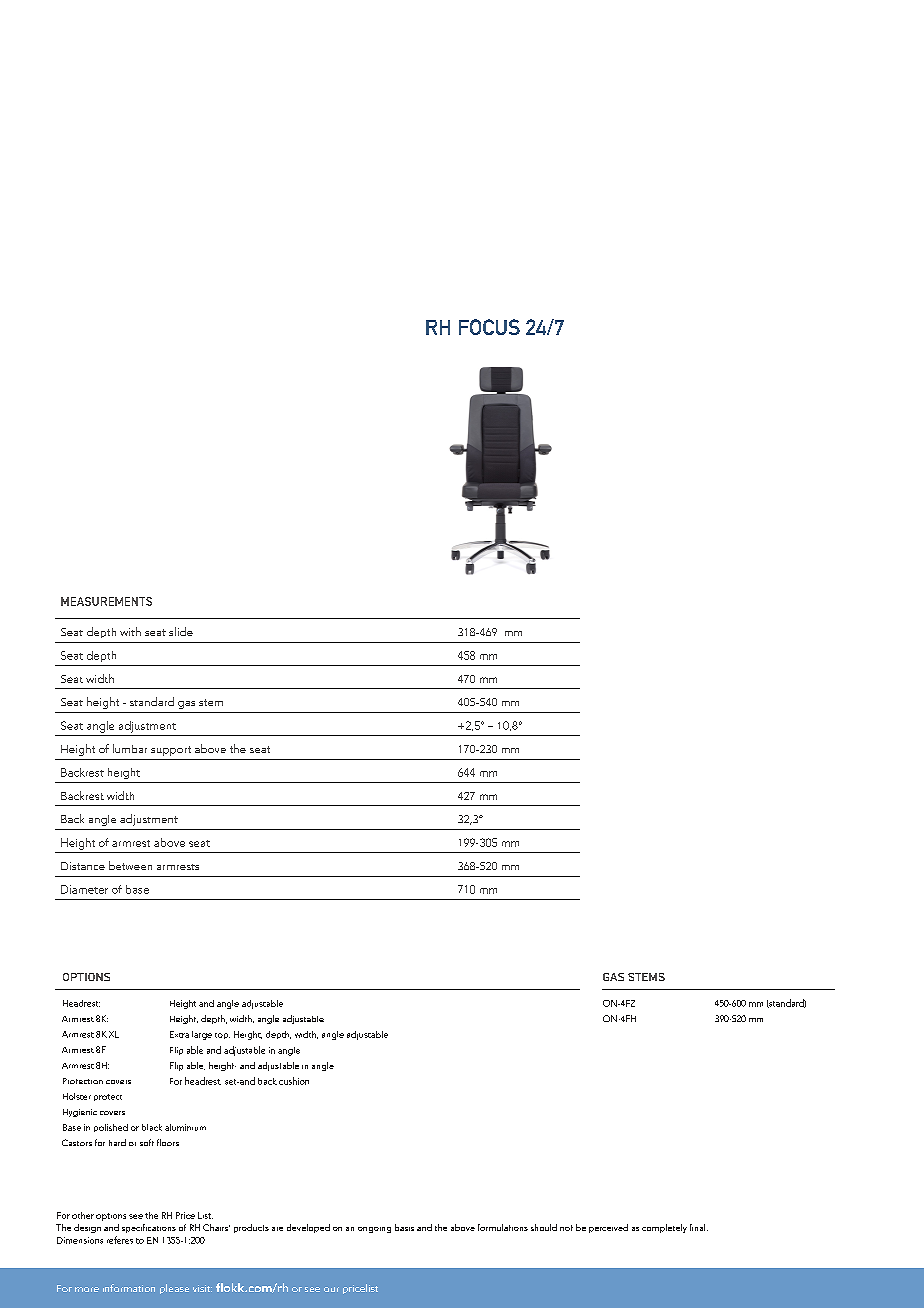 This page has height=1308, width=924. What do you see at coordinates (181, 631) in the page?
I see `slide` at bounding box center [181, 631].
